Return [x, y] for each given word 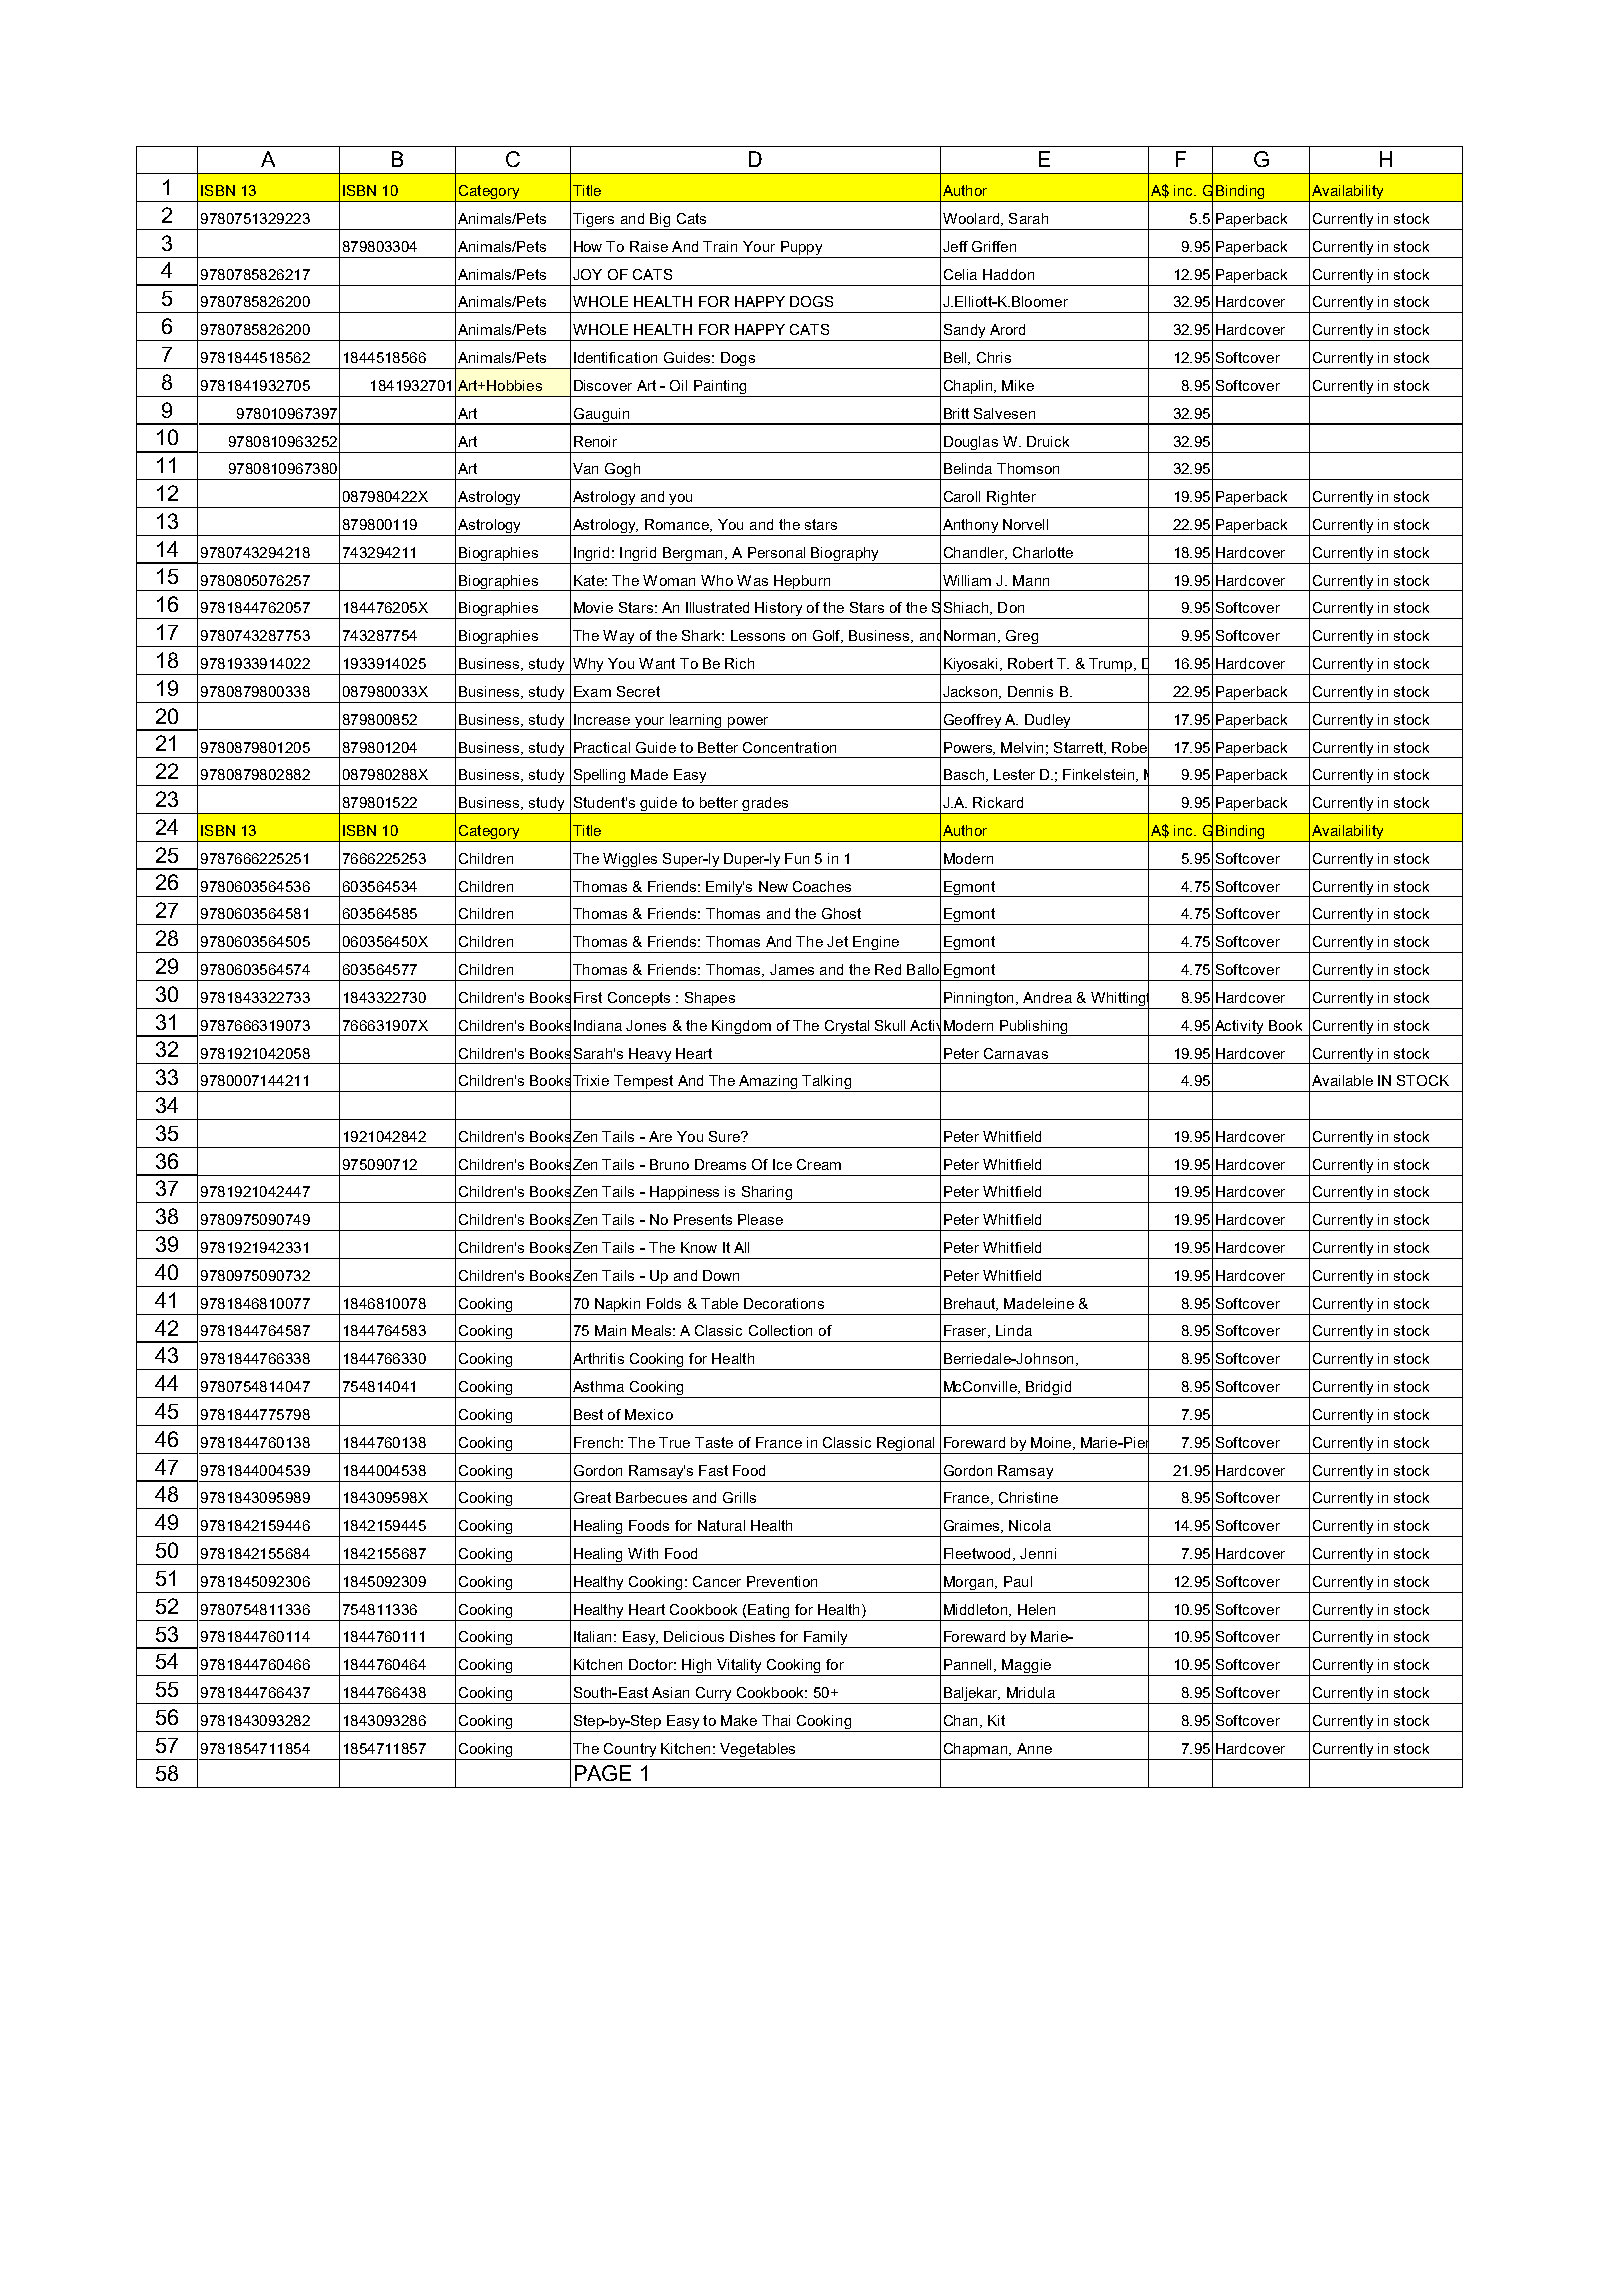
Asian [670, 1692]
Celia [960, 274]
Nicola [1030, 1525]
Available [1342, 1080]
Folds [664, 1303]
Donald [1166, 664]
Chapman [977, 1750]
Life [961, 635]
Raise [649, 246]
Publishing [1033, 1028]
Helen [1036, 1609]
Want [657, 663]
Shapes [710, 999]
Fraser [966, 1331]
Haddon [1008, 274]
